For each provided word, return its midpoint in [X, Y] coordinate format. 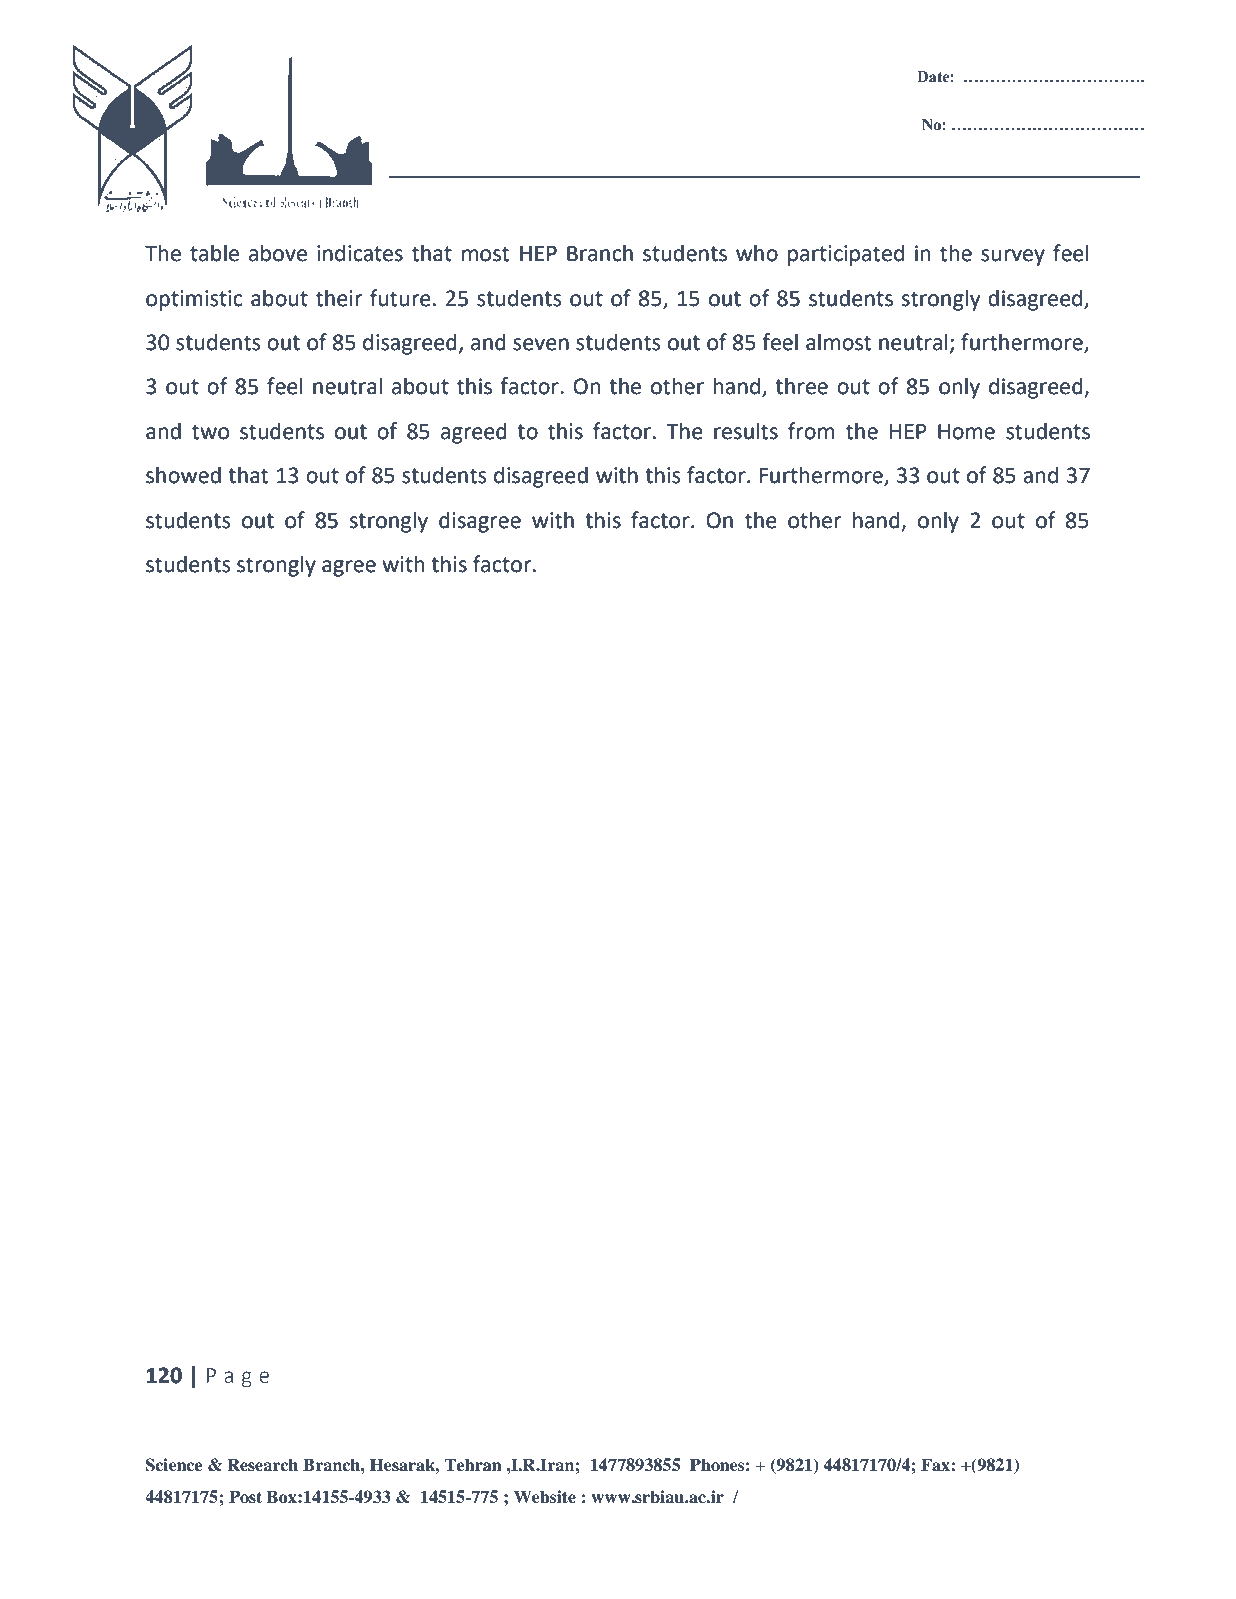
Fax [936, 1464]
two [210, 432]
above [278, 253]
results [746, 431]
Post [245, 1497]
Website [545, 1497]
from [811, 431]
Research [262, 1465]
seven [541, 344]
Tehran [473, 1465]
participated [846, 255]
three [801, 386]
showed [183, 475]
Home [966, 432]
